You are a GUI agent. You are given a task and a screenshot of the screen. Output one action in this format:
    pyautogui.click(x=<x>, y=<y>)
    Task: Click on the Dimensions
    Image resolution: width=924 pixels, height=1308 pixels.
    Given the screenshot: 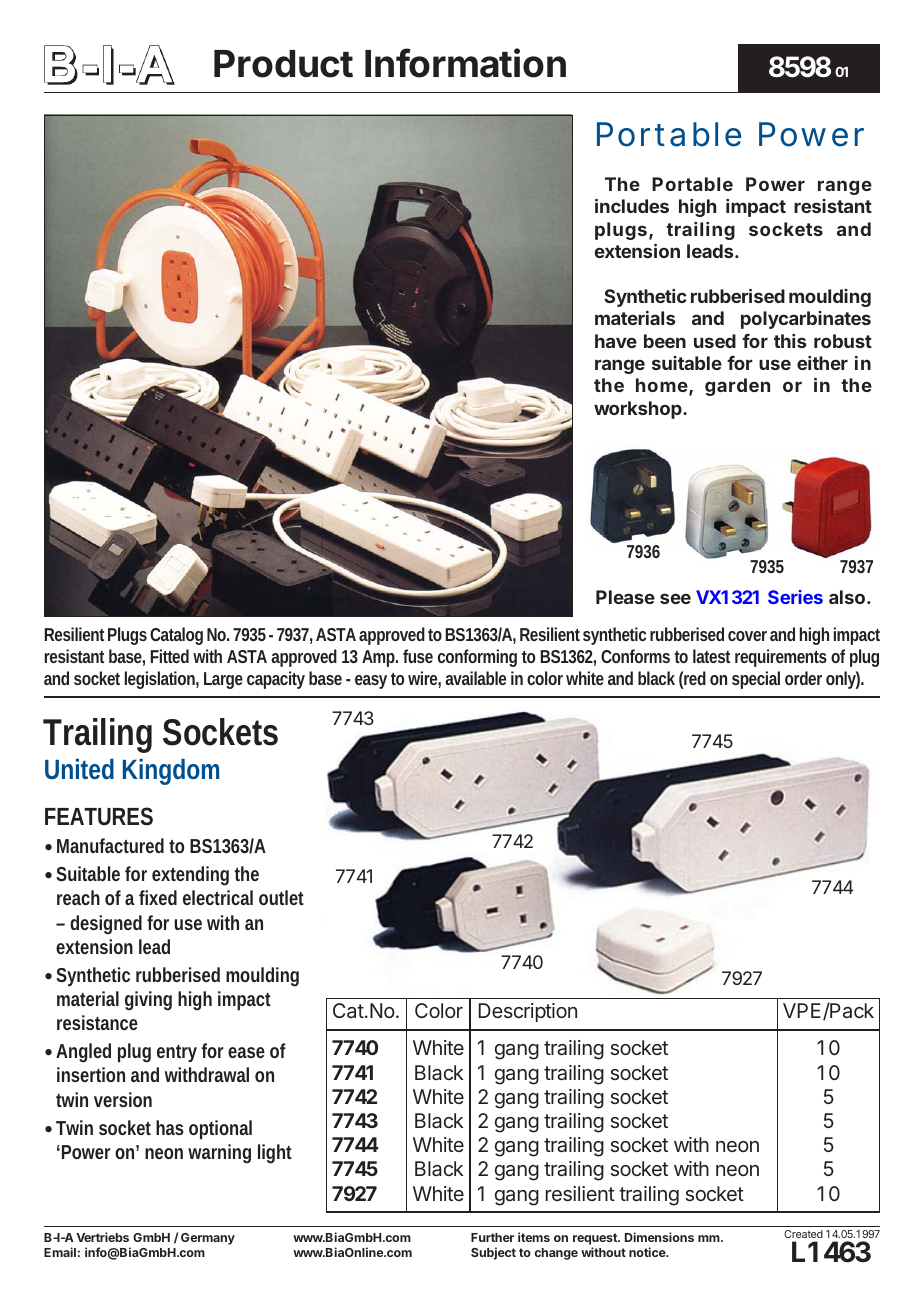 What is the action you would take?
    pyautogui.click(x=659, y=1237)
